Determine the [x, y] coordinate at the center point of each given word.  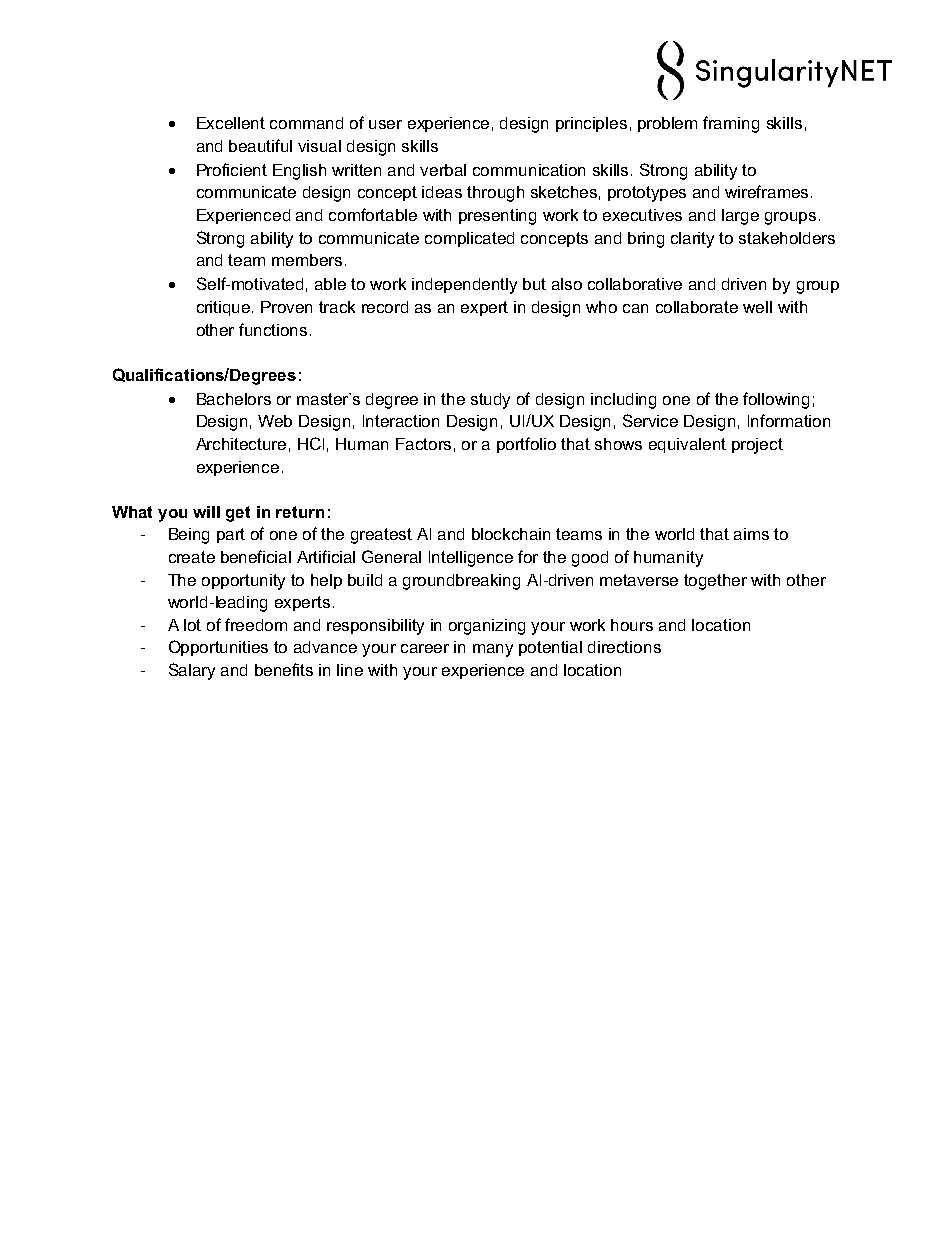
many [493, 650]
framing [731, 124]
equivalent [687, 445]
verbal [443, 170]
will [206, 512]
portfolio [526, 445]
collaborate [697, 307]
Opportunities [218, 648]
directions [624, 647]
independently [464, 286]
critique [225, 308]
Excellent [231, 123]
